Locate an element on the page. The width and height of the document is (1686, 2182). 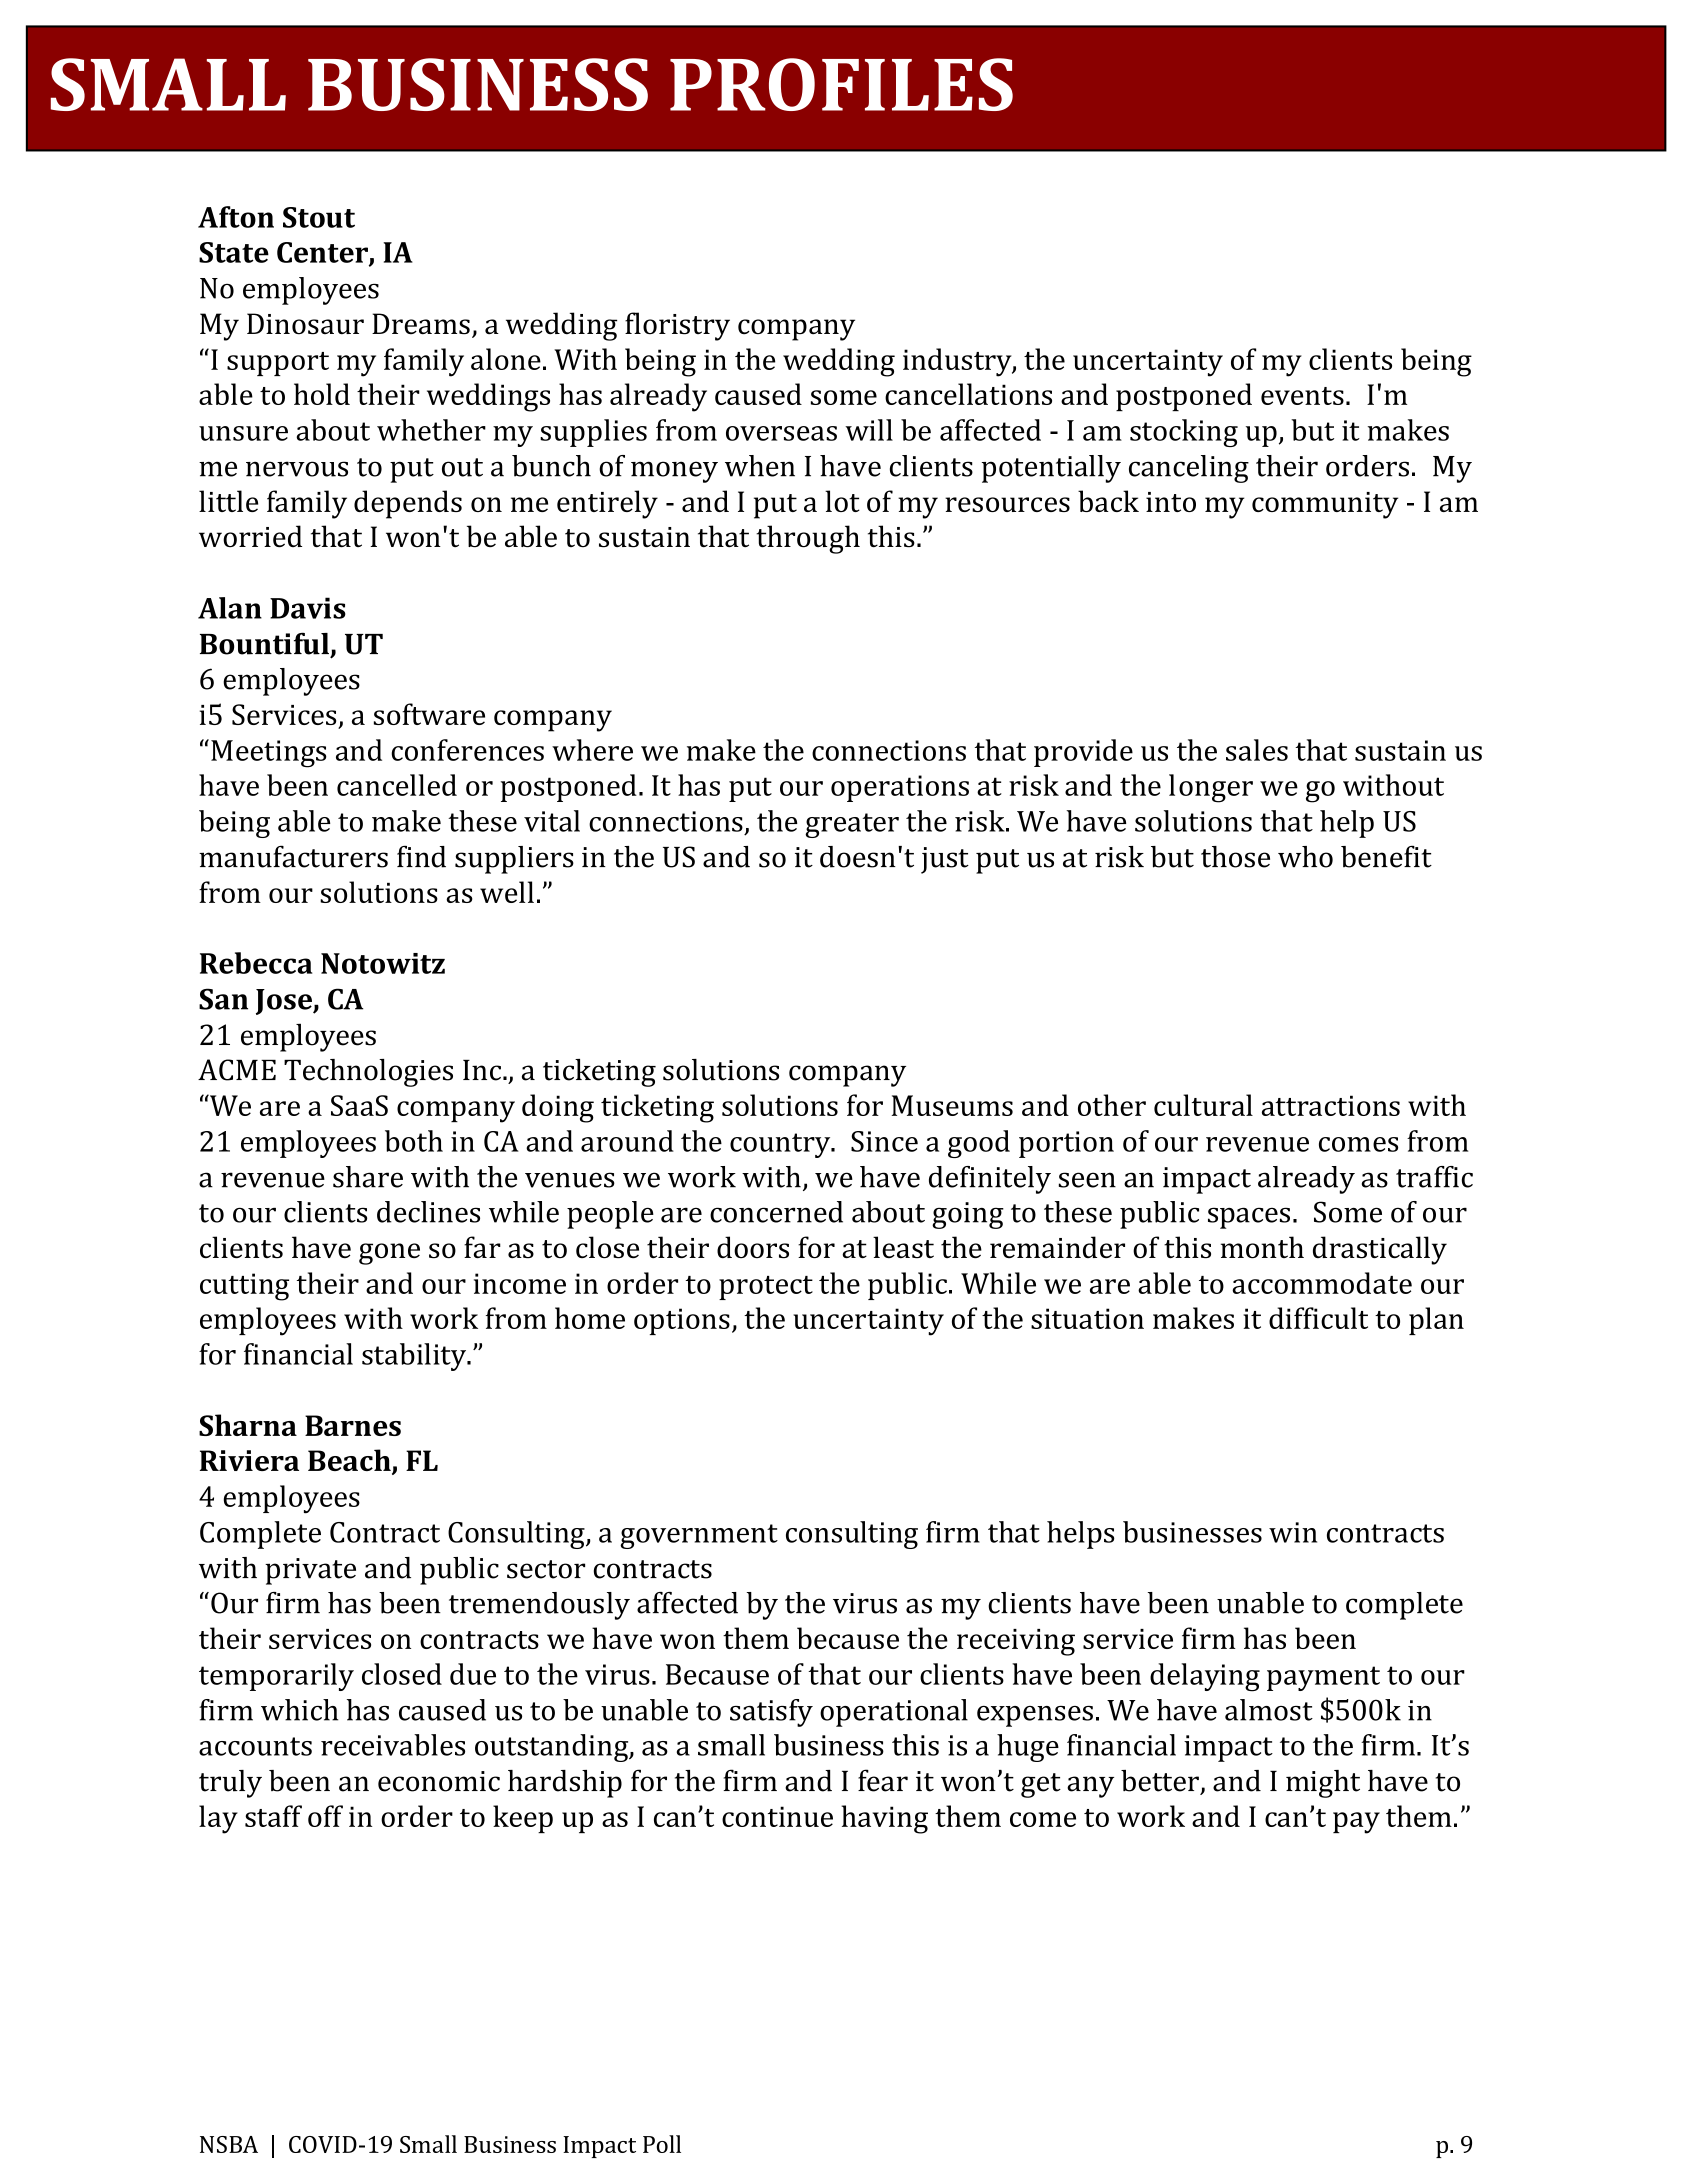
win is located at coordinates (1293, 1532).
